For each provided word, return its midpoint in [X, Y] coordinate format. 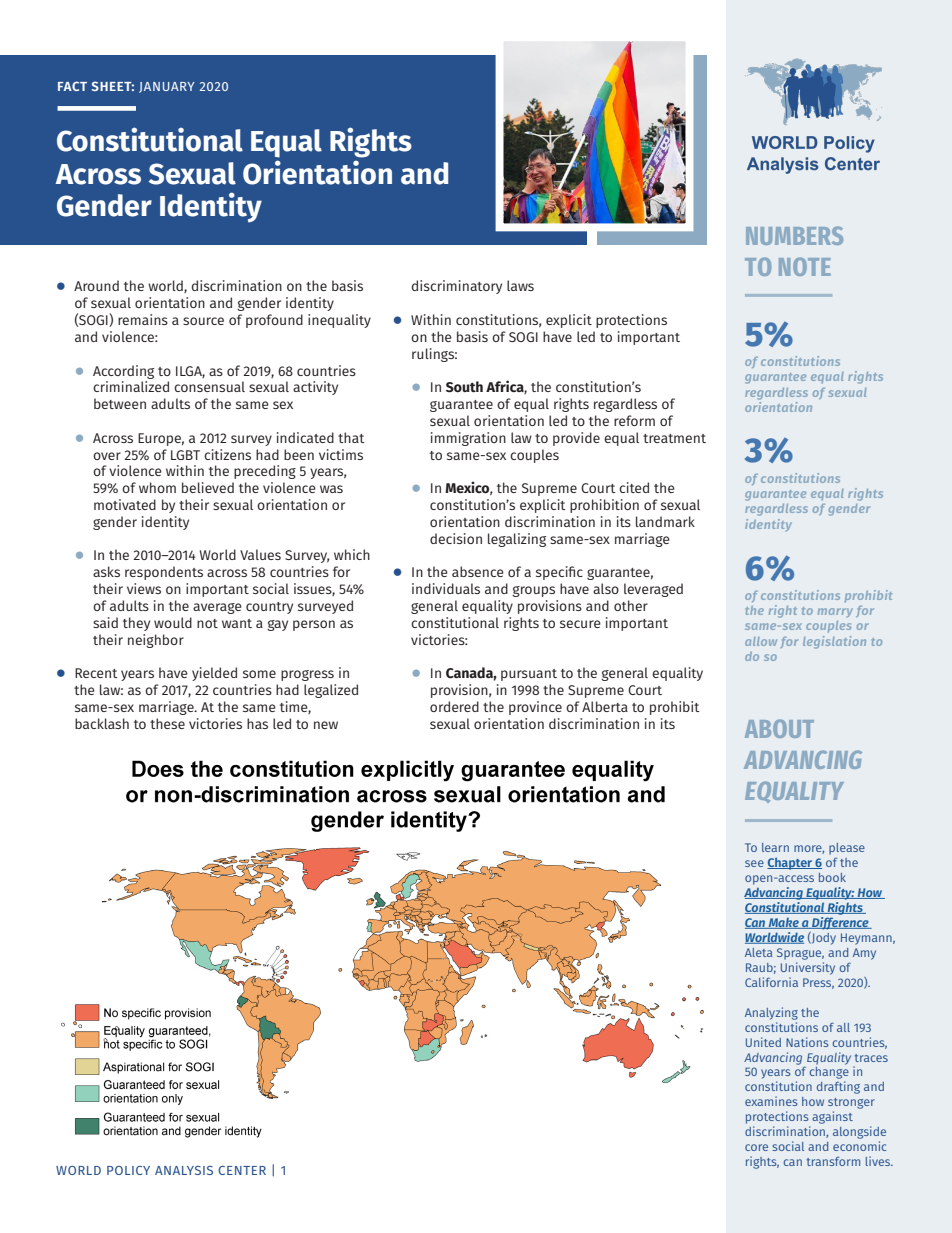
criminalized [131, 386]
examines [771, 1101]
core [756, 1147]
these [167, 723]
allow [761, 641]
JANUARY [167, 87]
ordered [454, 706]
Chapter [790, 863]
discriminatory [457, 287]
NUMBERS [794, 235]
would [173, 622]
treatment [674, 438]
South [464, 387]
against [832, 1117]
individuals [446, 588]
